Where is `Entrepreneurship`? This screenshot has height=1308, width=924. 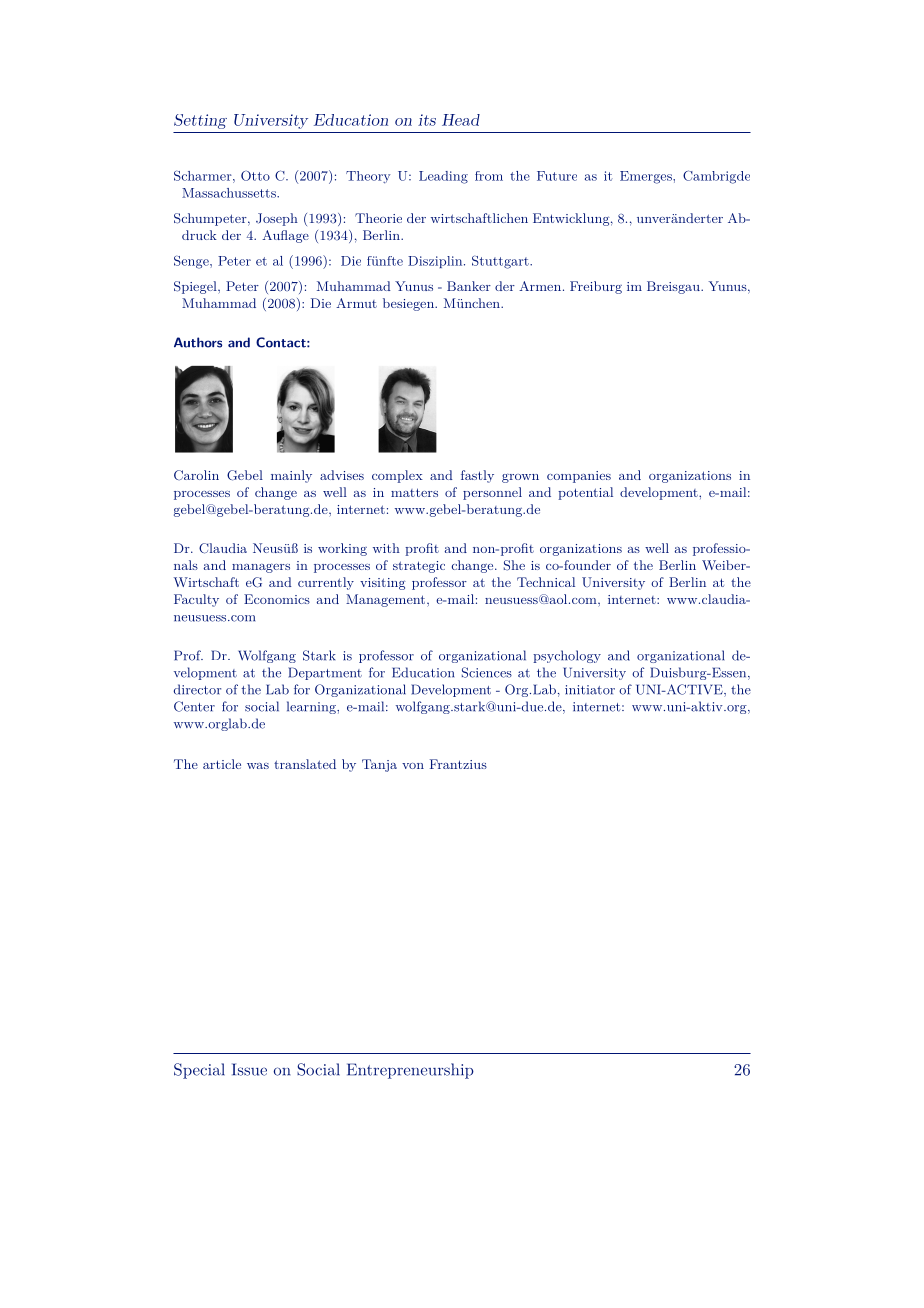
Entrepreneurship is located at coordinates (410, 1071).
